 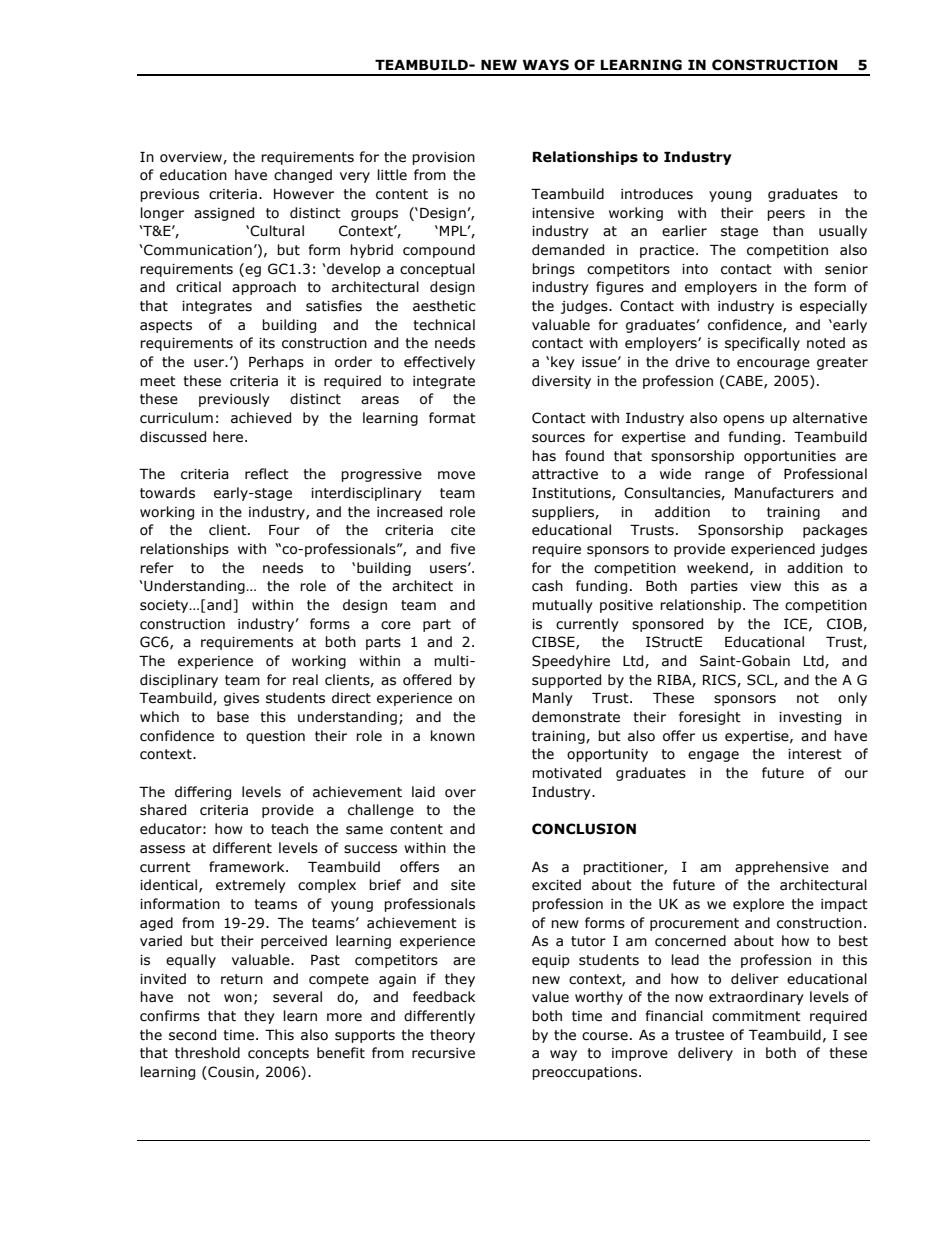 What do you see at coordinates (566, 681) in the page?
I see `supported` at bounding box center [566, 681].
